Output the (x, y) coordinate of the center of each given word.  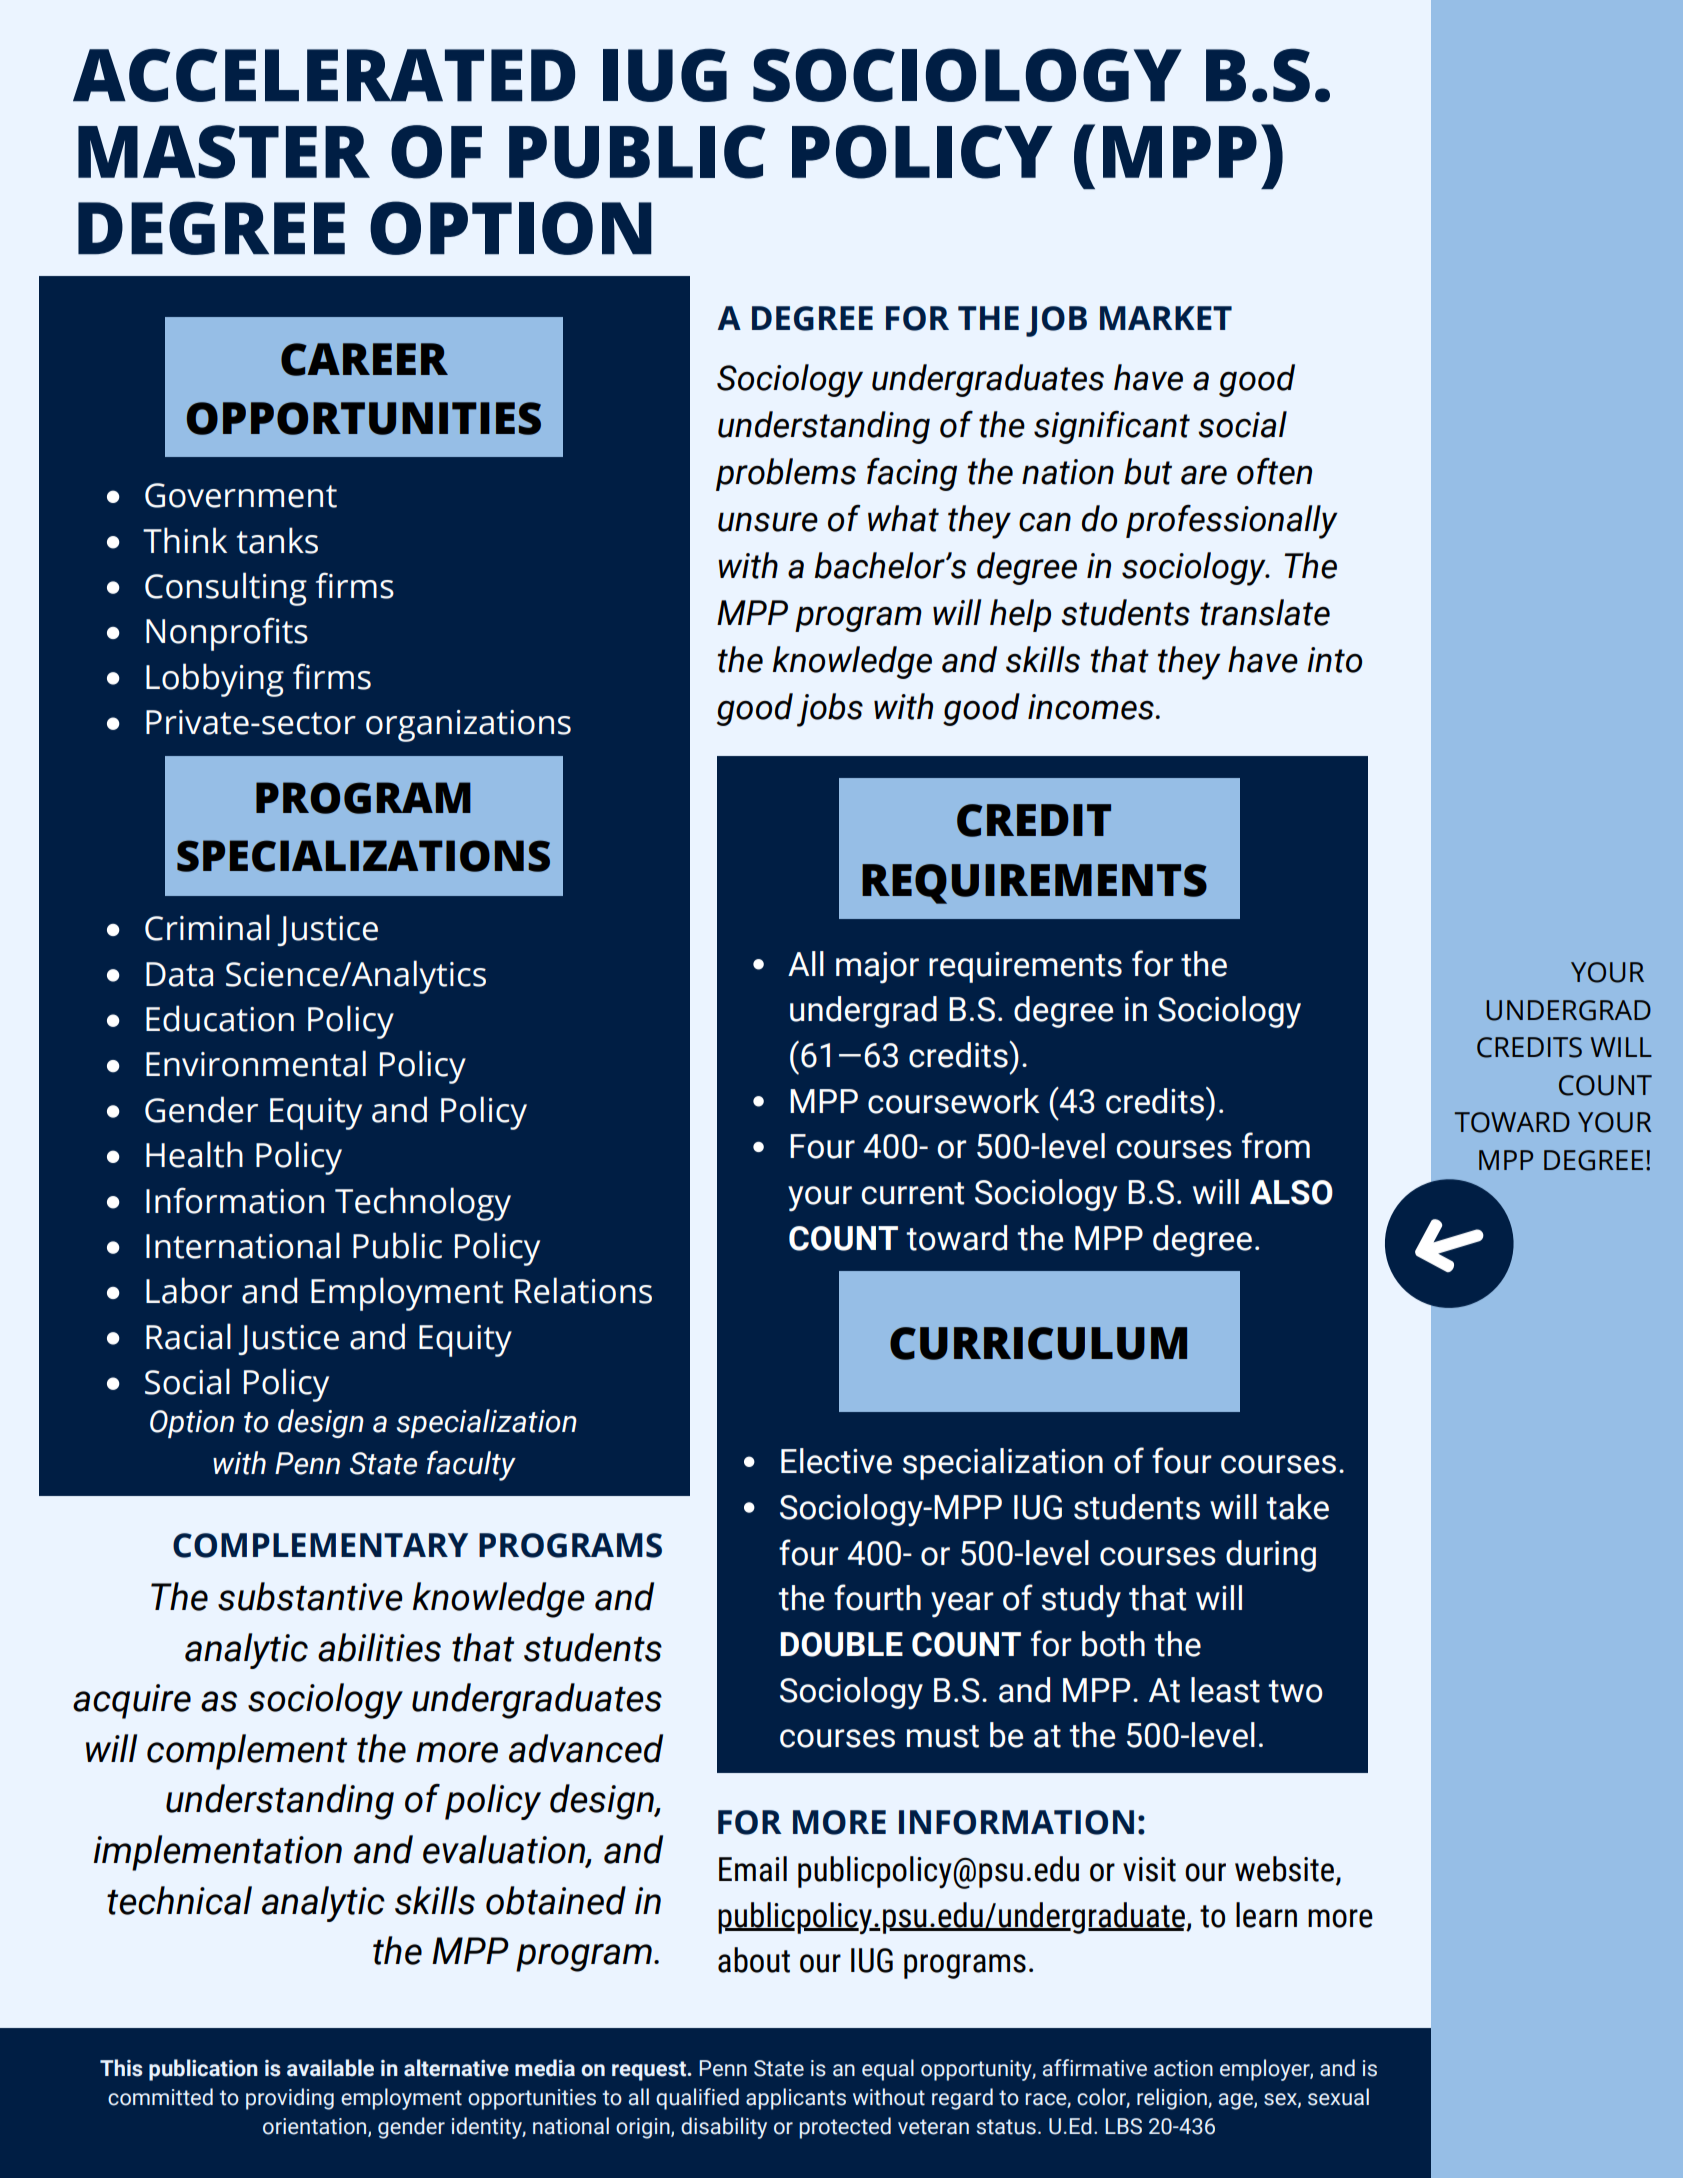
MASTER (224, 152)
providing (290, 2099)
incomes (1091, 707)
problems (786, 474)
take (1297, 1507)
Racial (188, 1336)
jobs (830, 710)
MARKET (1166, 318)
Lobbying (215, 680)
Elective (836, 1461)
